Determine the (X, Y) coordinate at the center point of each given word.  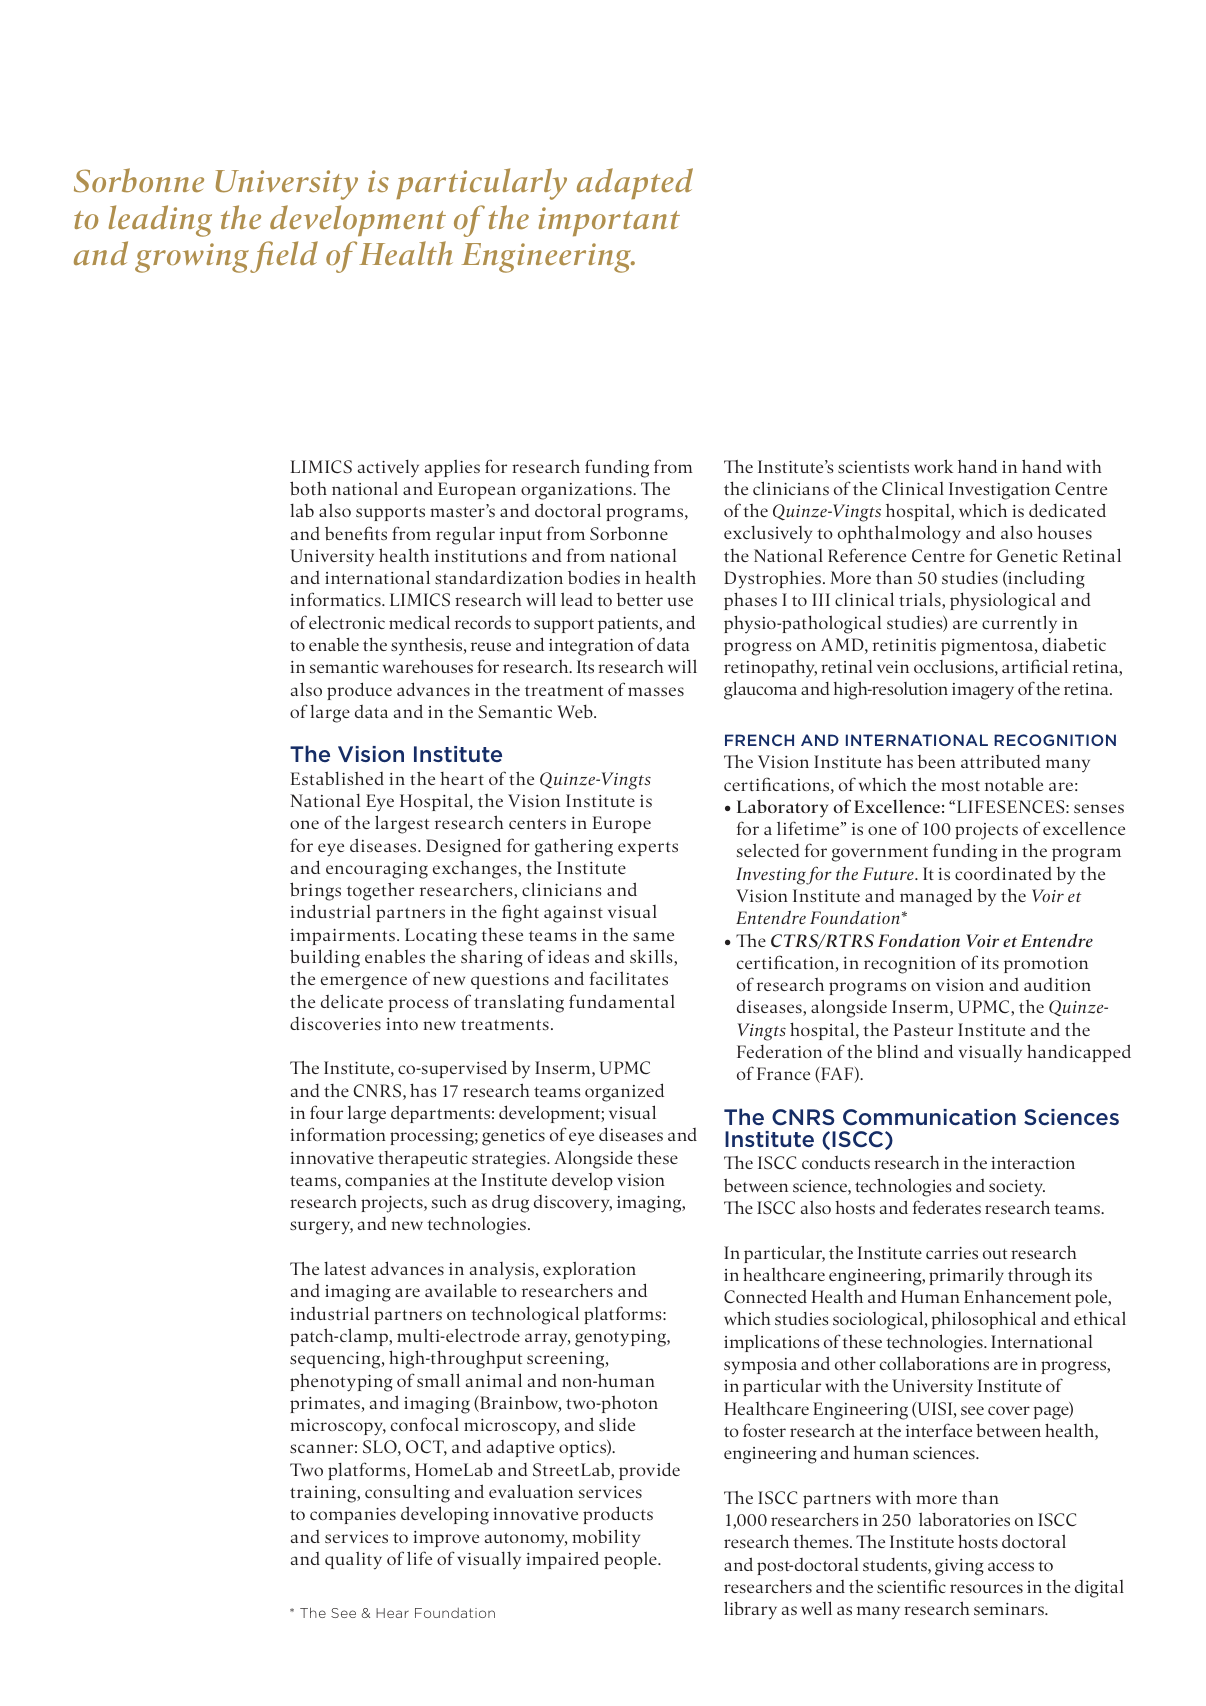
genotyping (621, 1338)
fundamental (622, 1001)
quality (353, 1560)
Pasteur (923, 1029)
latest (345, 1268)
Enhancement (1017, 1296)
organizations (577, 491)
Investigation (999, 491)
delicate (352, 1001)
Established (337, 778)
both (308, 488)
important (609, 221)
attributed (1001, 761)
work (933, 466)
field (284, 257)
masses (656, 691)
